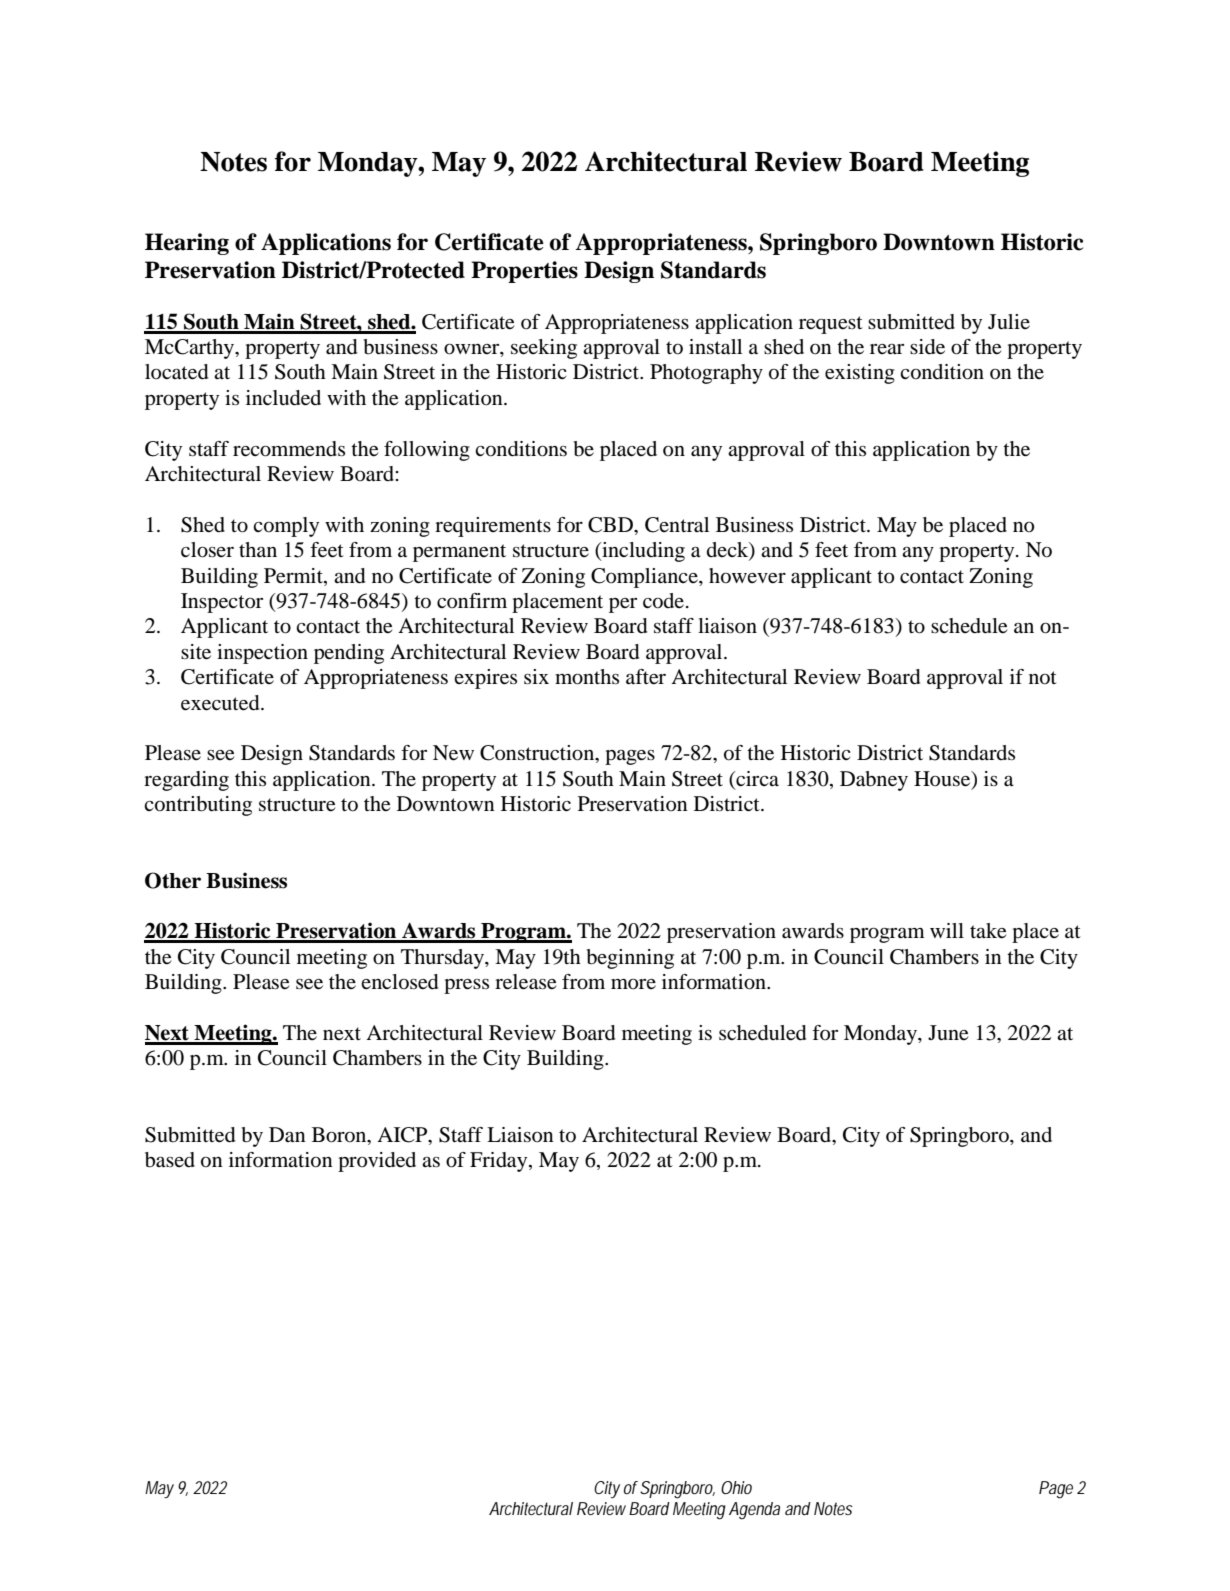 The image size is (1230, 1591). Describe the element at coordinates (187, 244) in the page. I see `Hearing` at that location.
